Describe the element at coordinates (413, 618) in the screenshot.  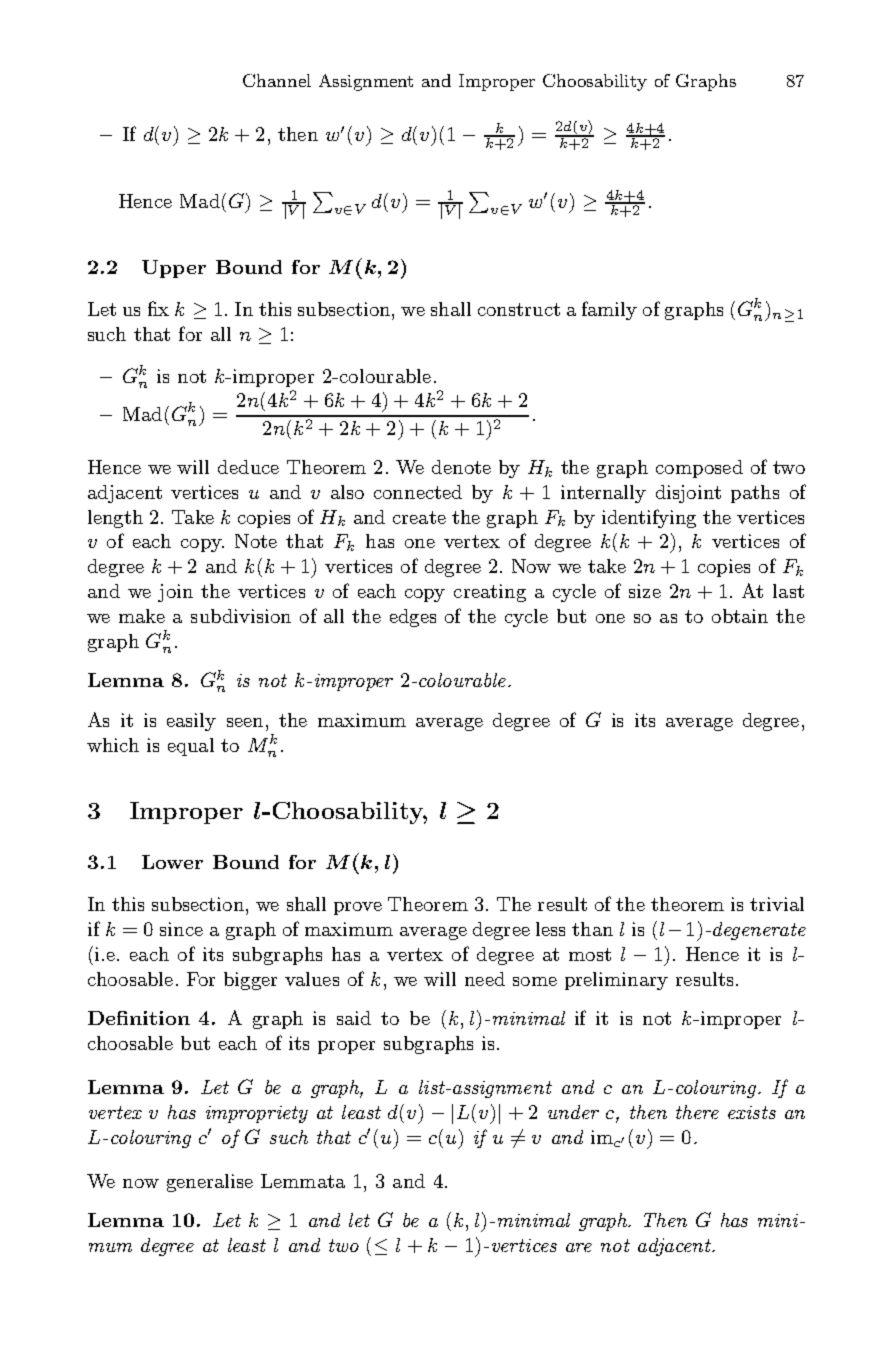
I see `edges` at that location.
